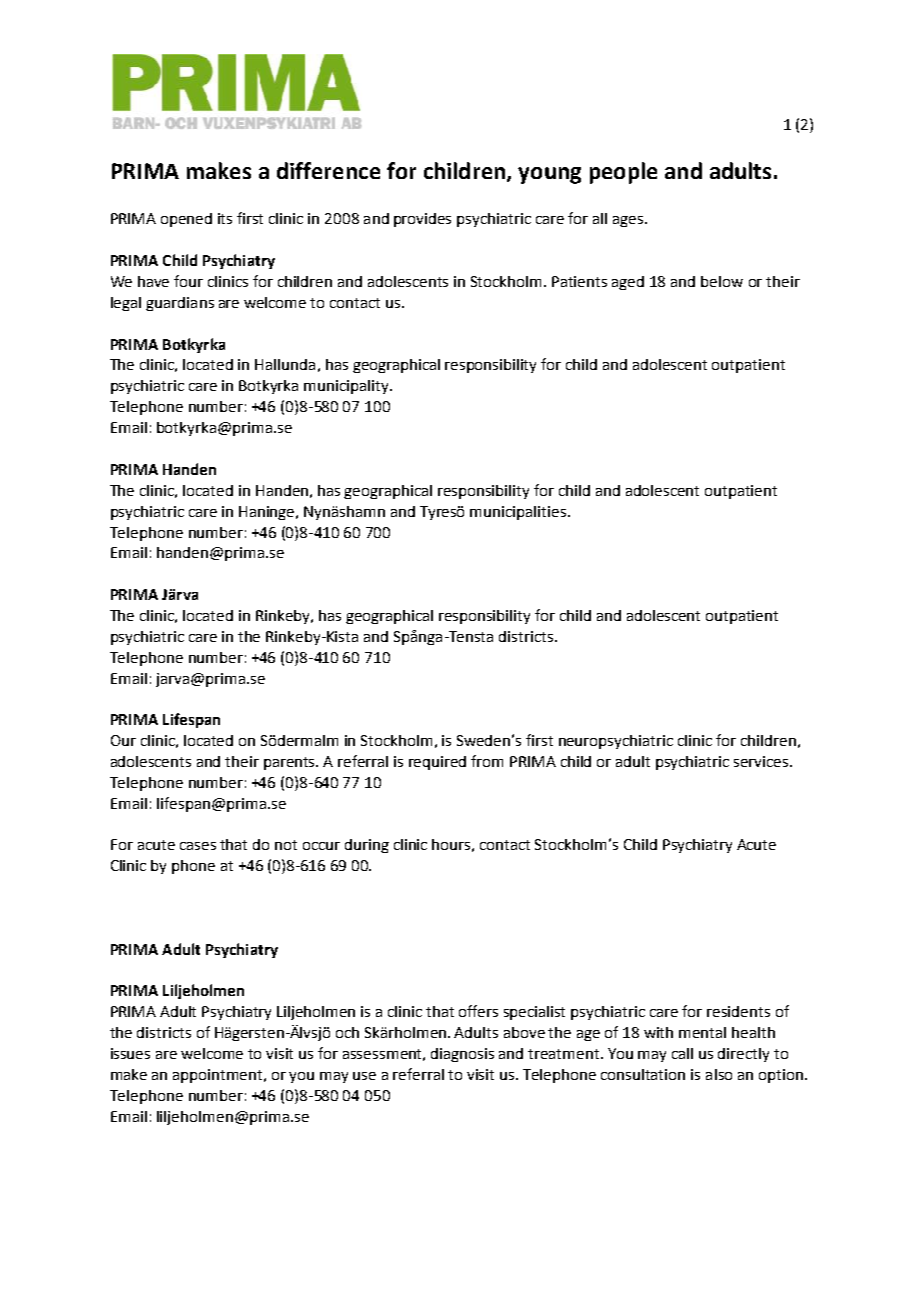  What do you see at coordinates (422, 220) in the screenshot?
I see `provides` at bounding box center [422, 220].
